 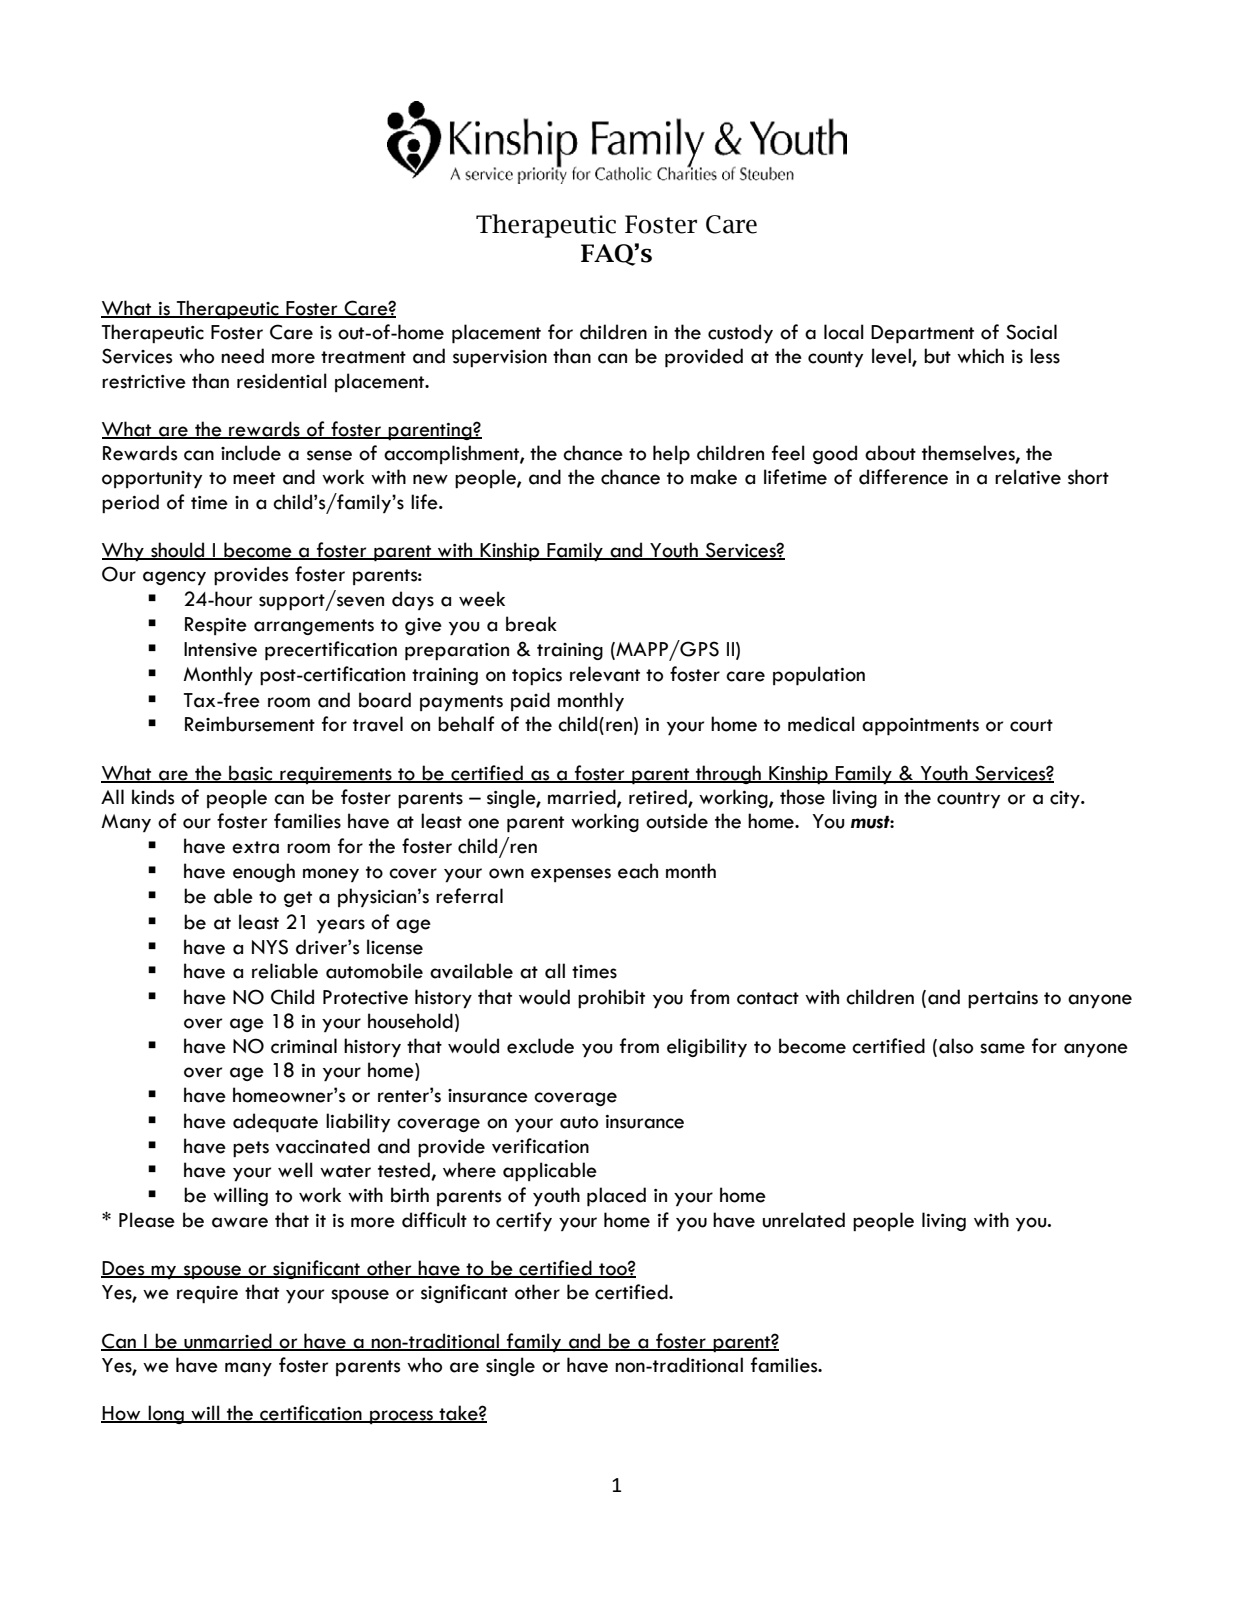 What do you see at coordinates (980, 356) in the page?
I see `which` at bounding box center [980, 356].
